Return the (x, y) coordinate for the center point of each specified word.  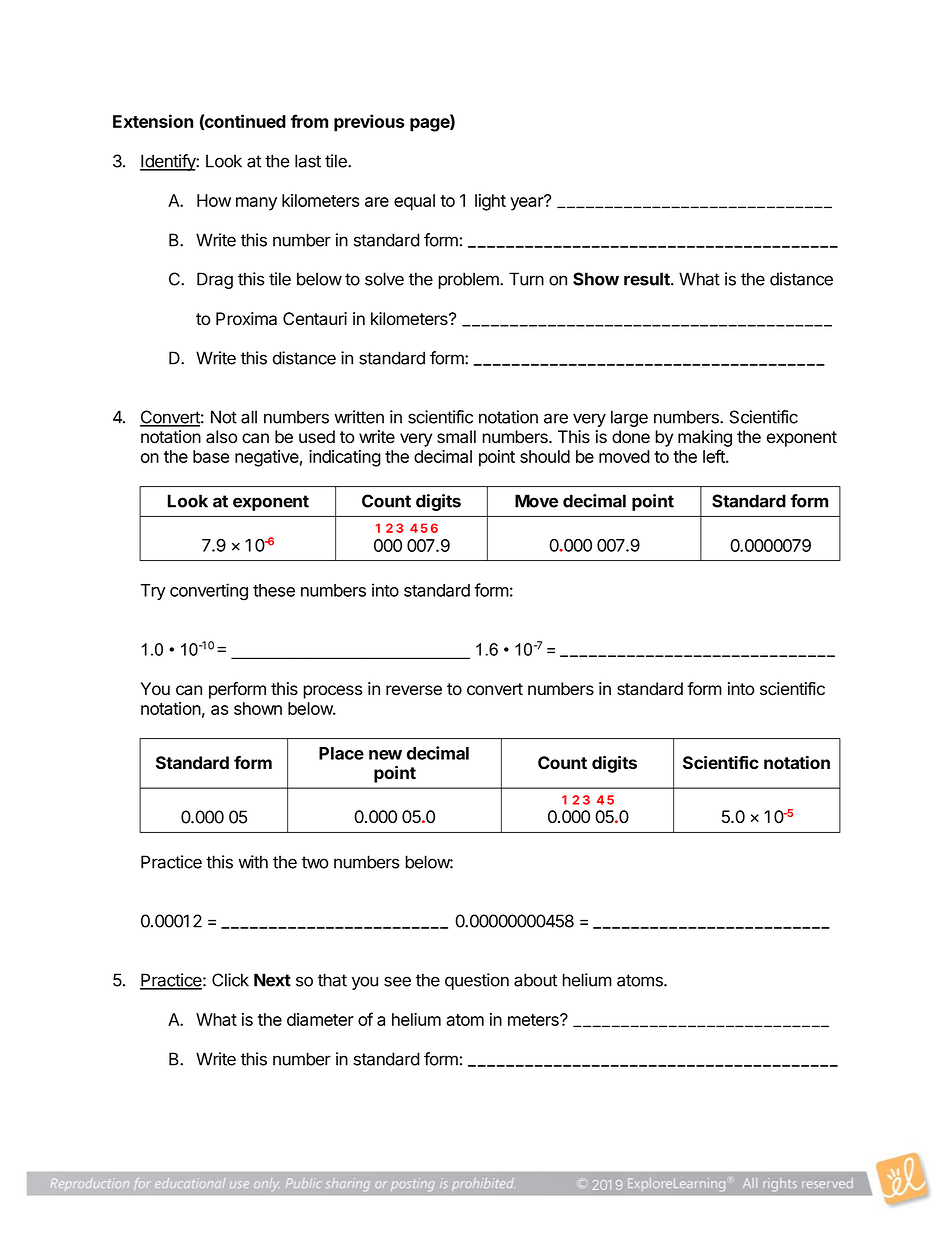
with (253, 862)
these (274, 590)
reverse (414, 690)
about (535, 980)
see (397, 981)
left (715, 456)
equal (414, 202)
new (385, 755)
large (629, 418)
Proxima (246, 319)
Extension (153, 121)
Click (230, 980)
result (648, 279)
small (456, 437)
